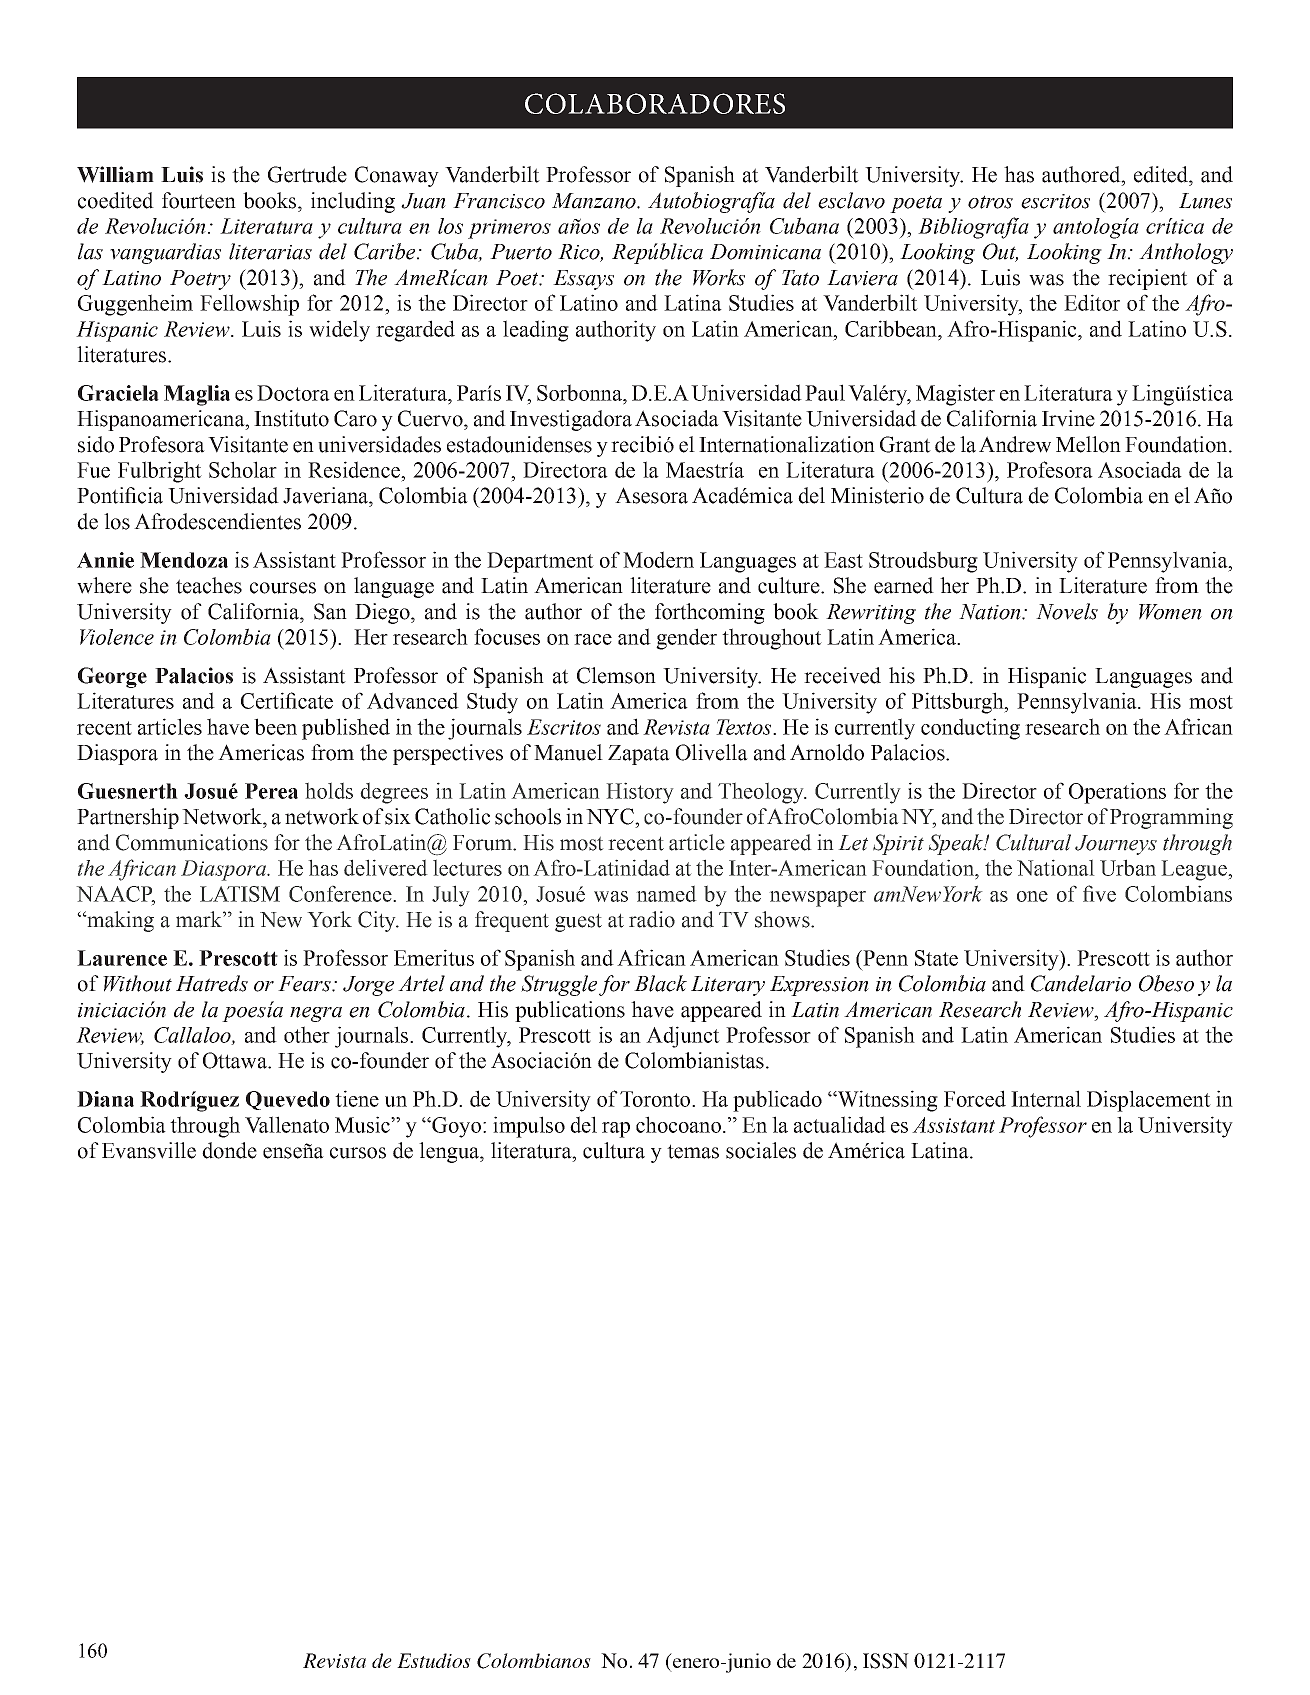 This page has height=1695, width=1310. I want to click on five, so click(1099, 893).
